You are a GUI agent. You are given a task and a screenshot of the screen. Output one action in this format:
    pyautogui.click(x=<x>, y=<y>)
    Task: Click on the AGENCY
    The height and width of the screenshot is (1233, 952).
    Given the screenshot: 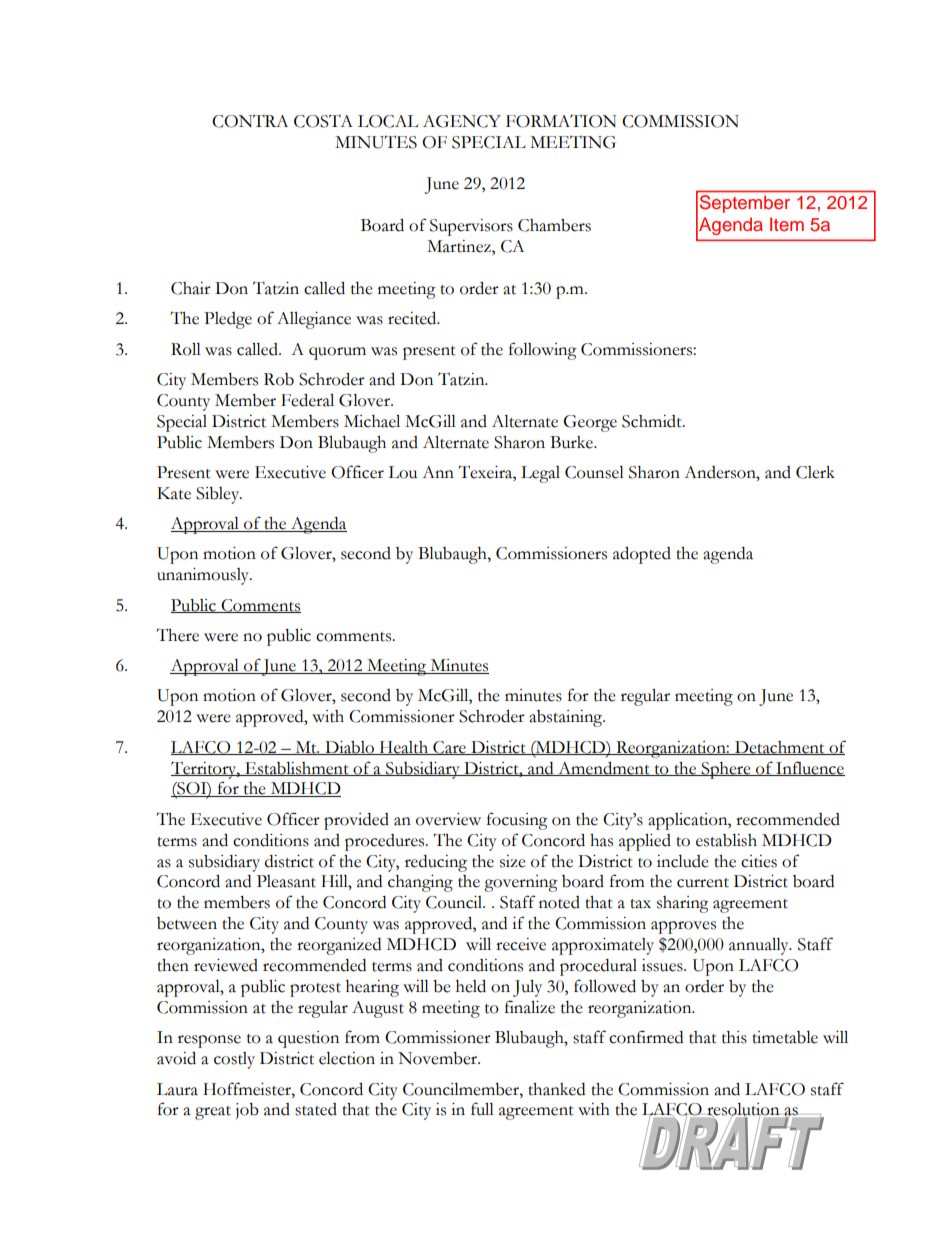 What is the action you would take?
    pyautogui.click(x=462, y=121)
